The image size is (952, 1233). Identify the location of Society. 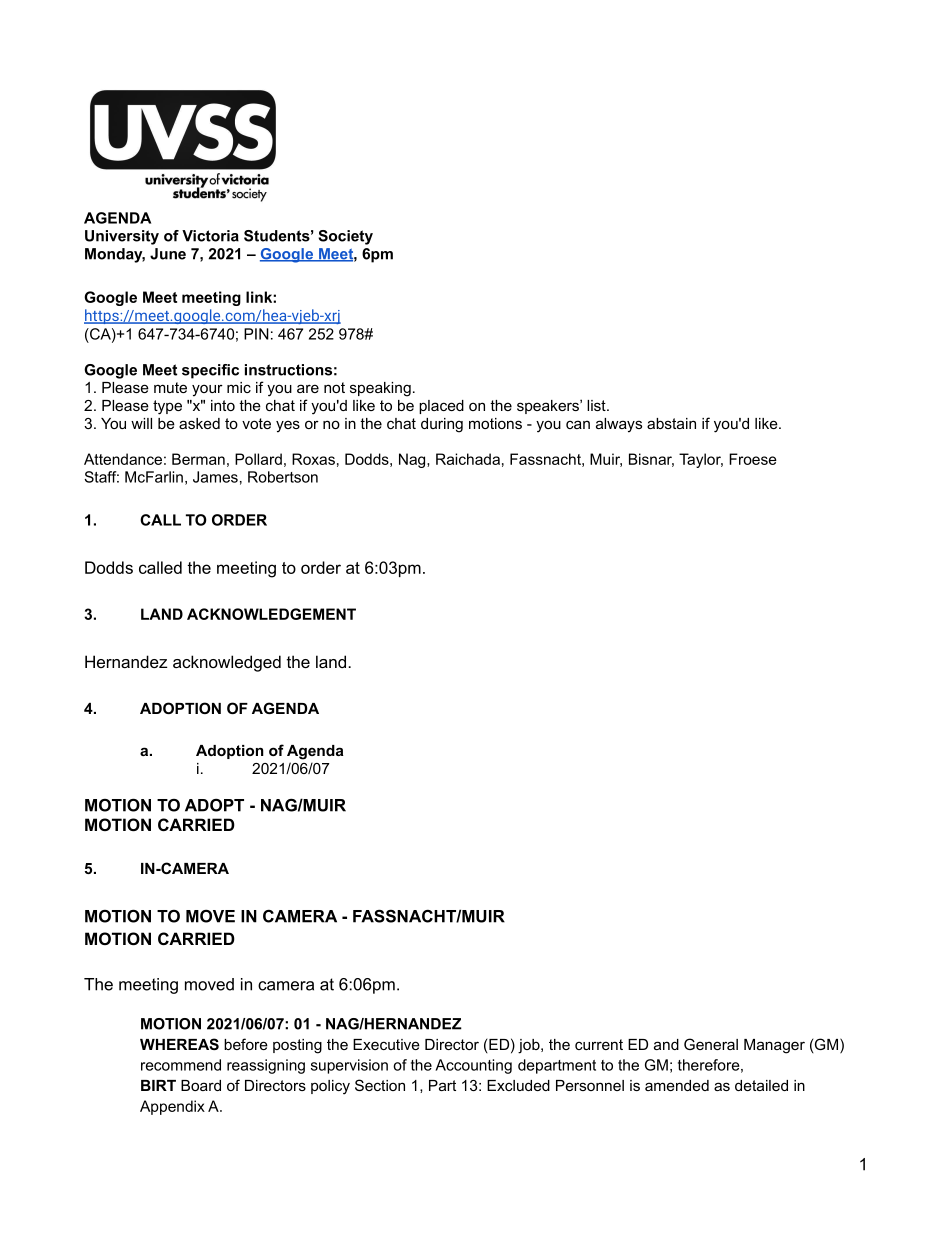
(345, 237).
